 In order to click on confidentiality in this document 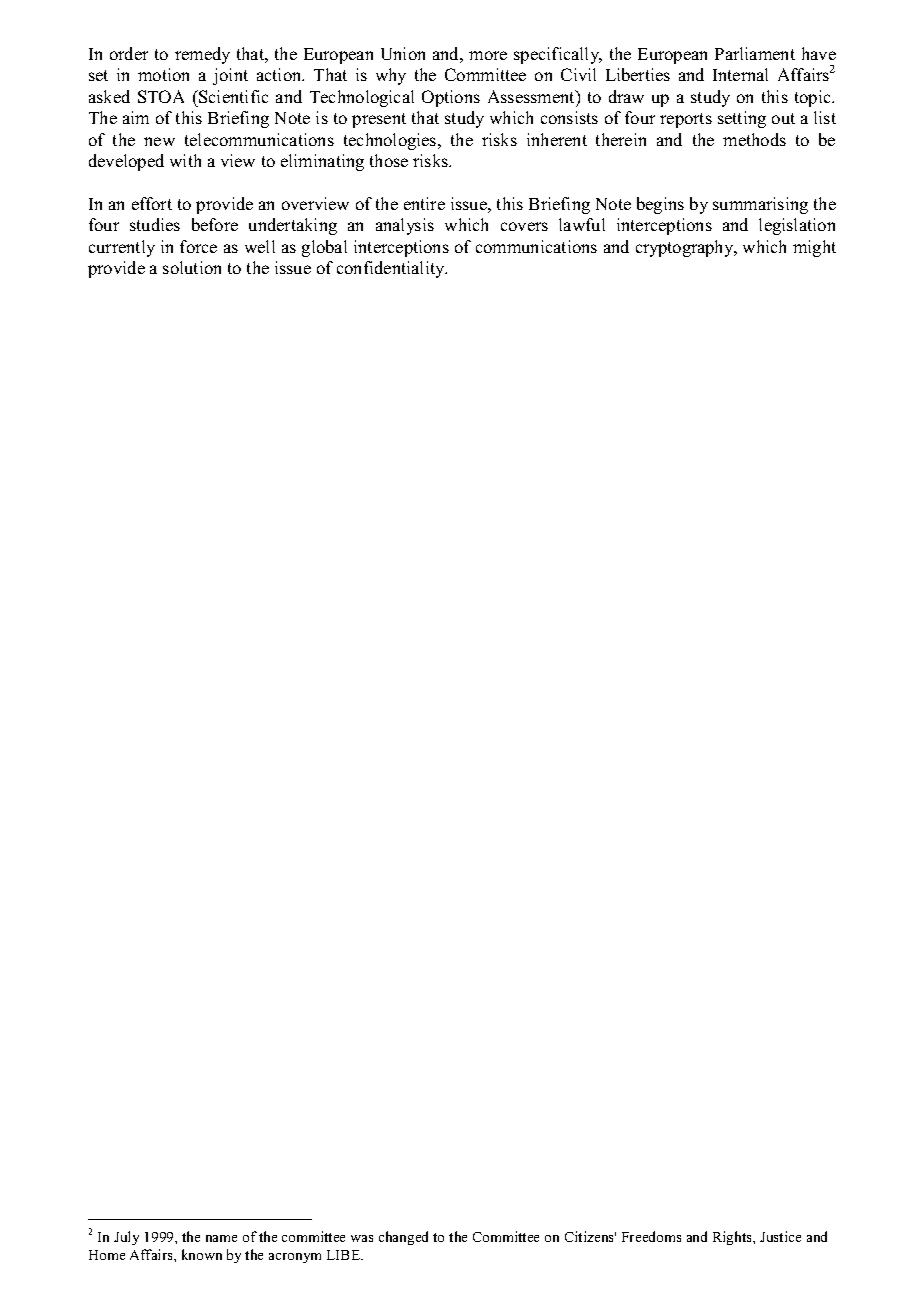, I will do `click(392, 269)`.
